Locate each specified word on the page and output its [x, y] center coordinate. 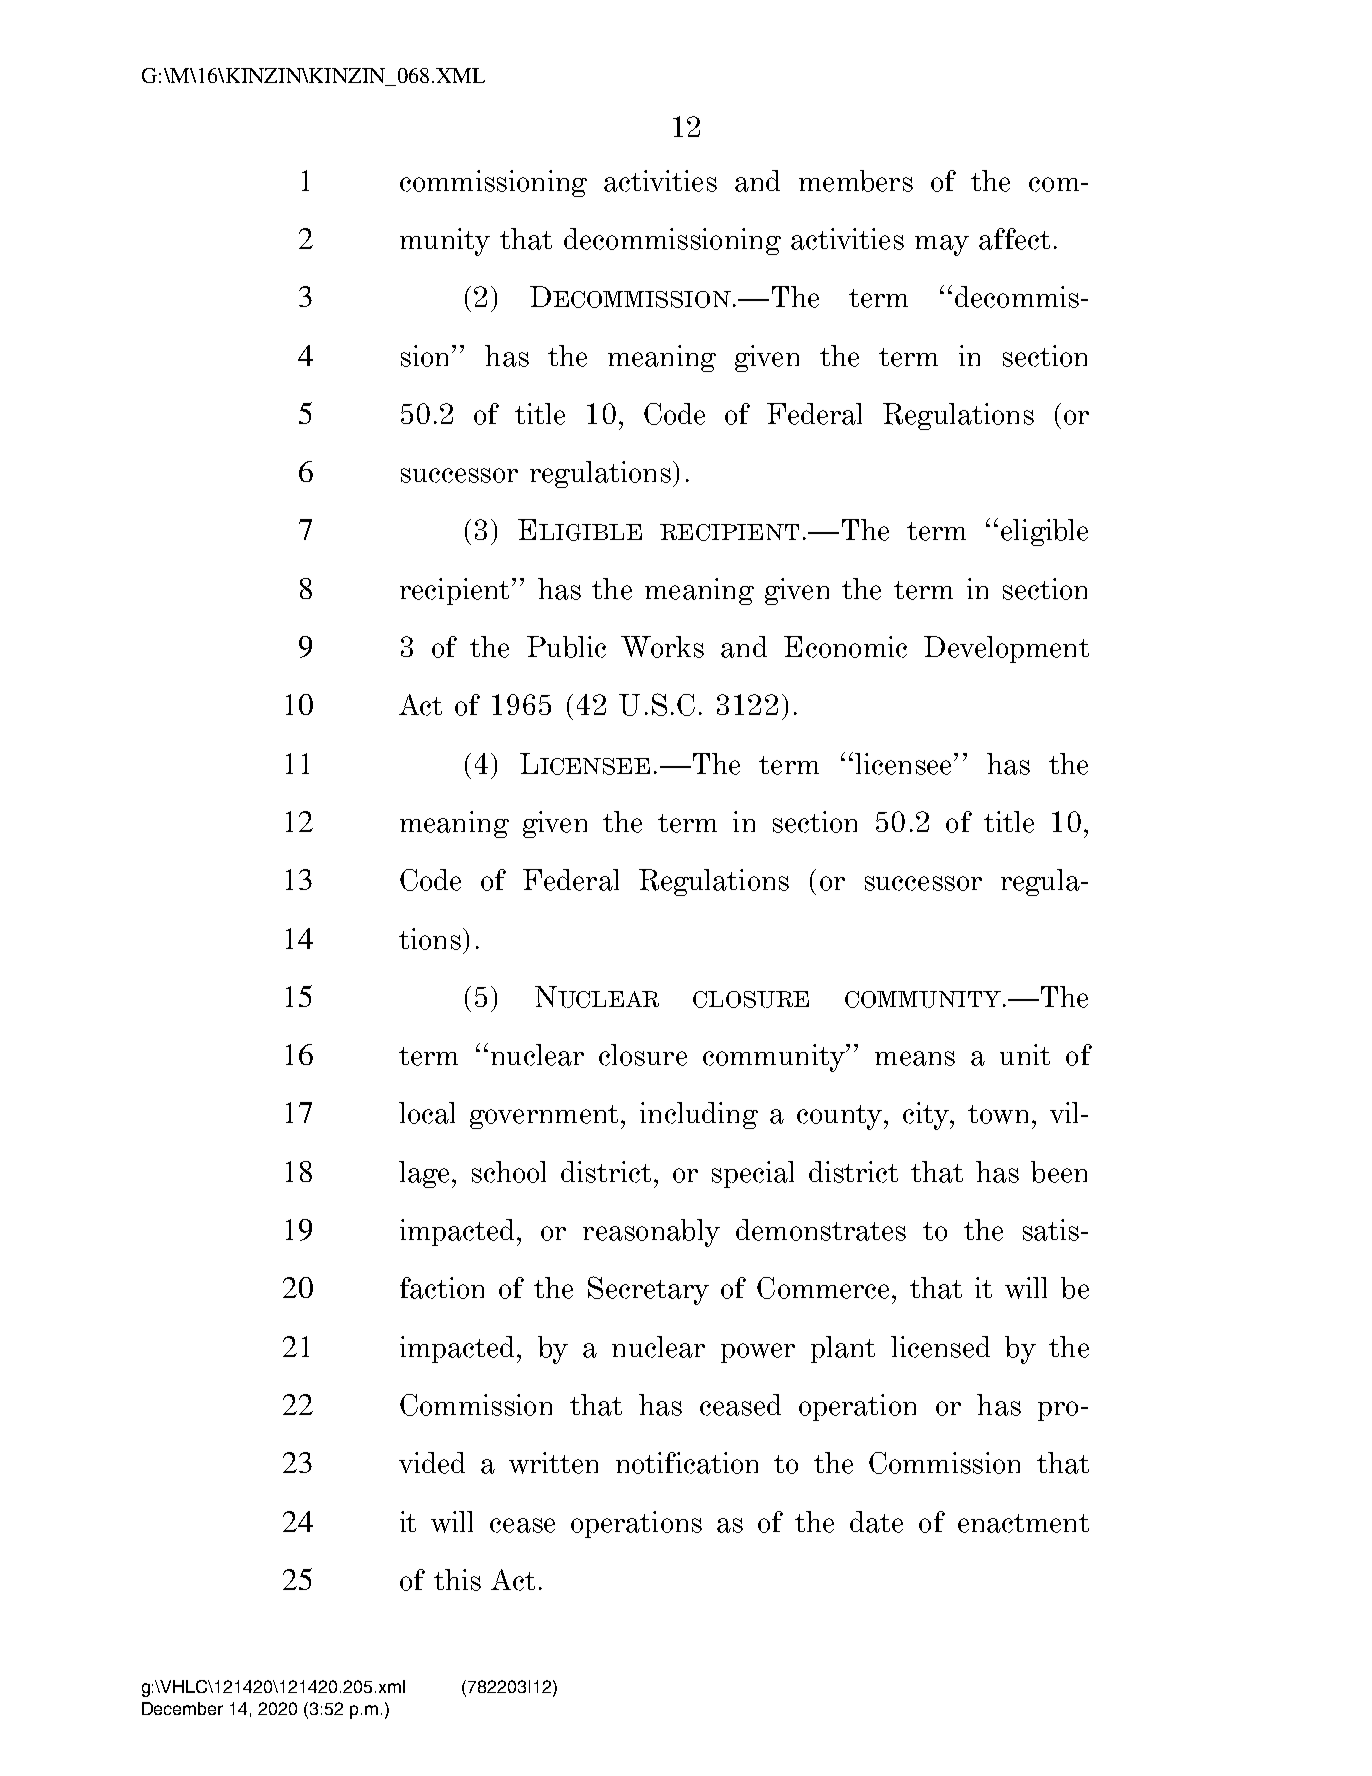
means [915, 1058]
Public [566, 647]
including [699, 1115]
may [942, 245]
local [427, 1113]
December [182, 1708]
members [856, 181]
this [457, 1580]
